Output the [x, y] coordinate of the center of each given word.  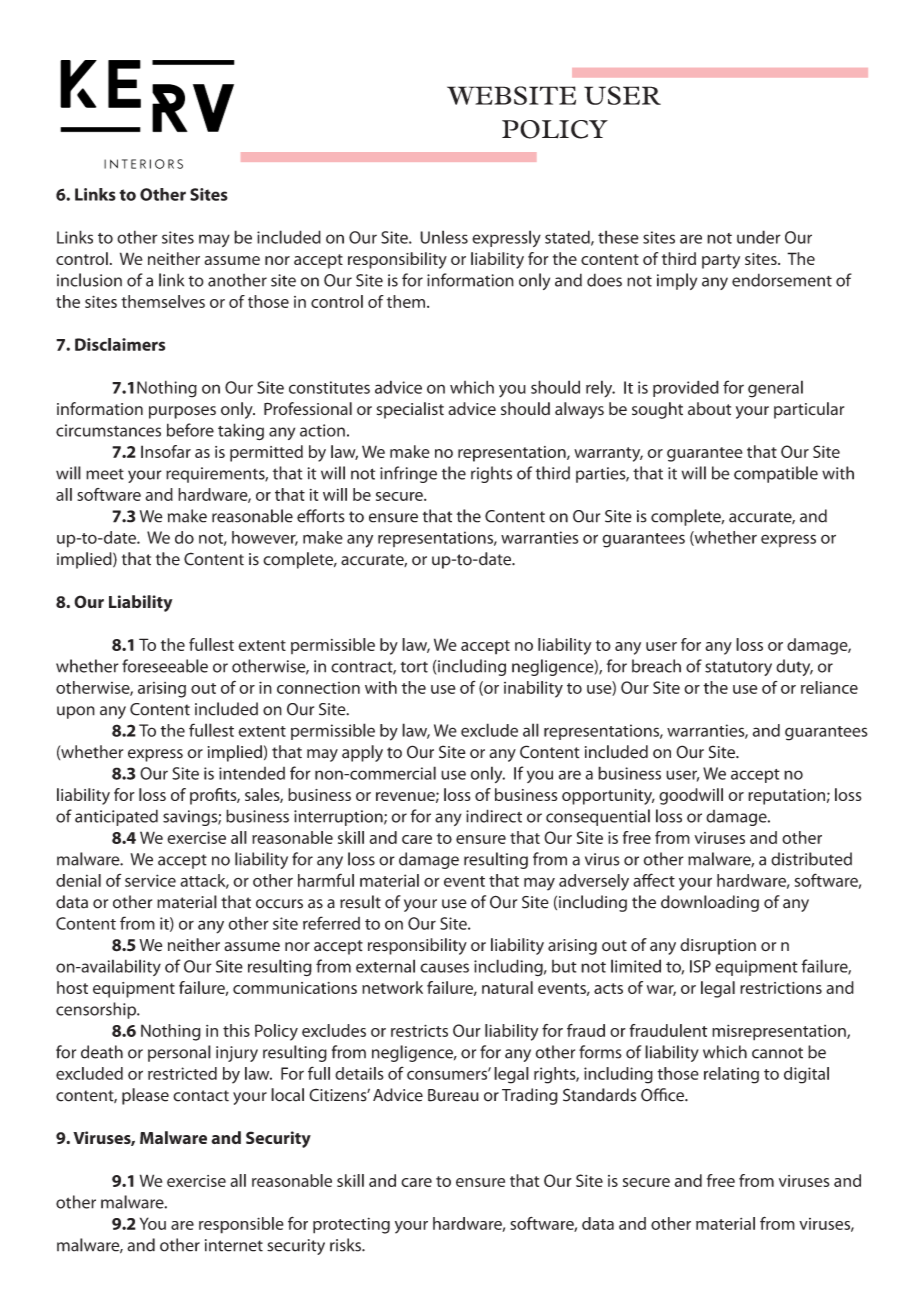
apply [362, 753]
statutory [738, 668]
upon [76, 712]
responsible [241, 1225]
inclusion [89, 280]
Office [663, 1095]
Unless [444, 237]
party [721, 261]
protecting [351, 1225]
